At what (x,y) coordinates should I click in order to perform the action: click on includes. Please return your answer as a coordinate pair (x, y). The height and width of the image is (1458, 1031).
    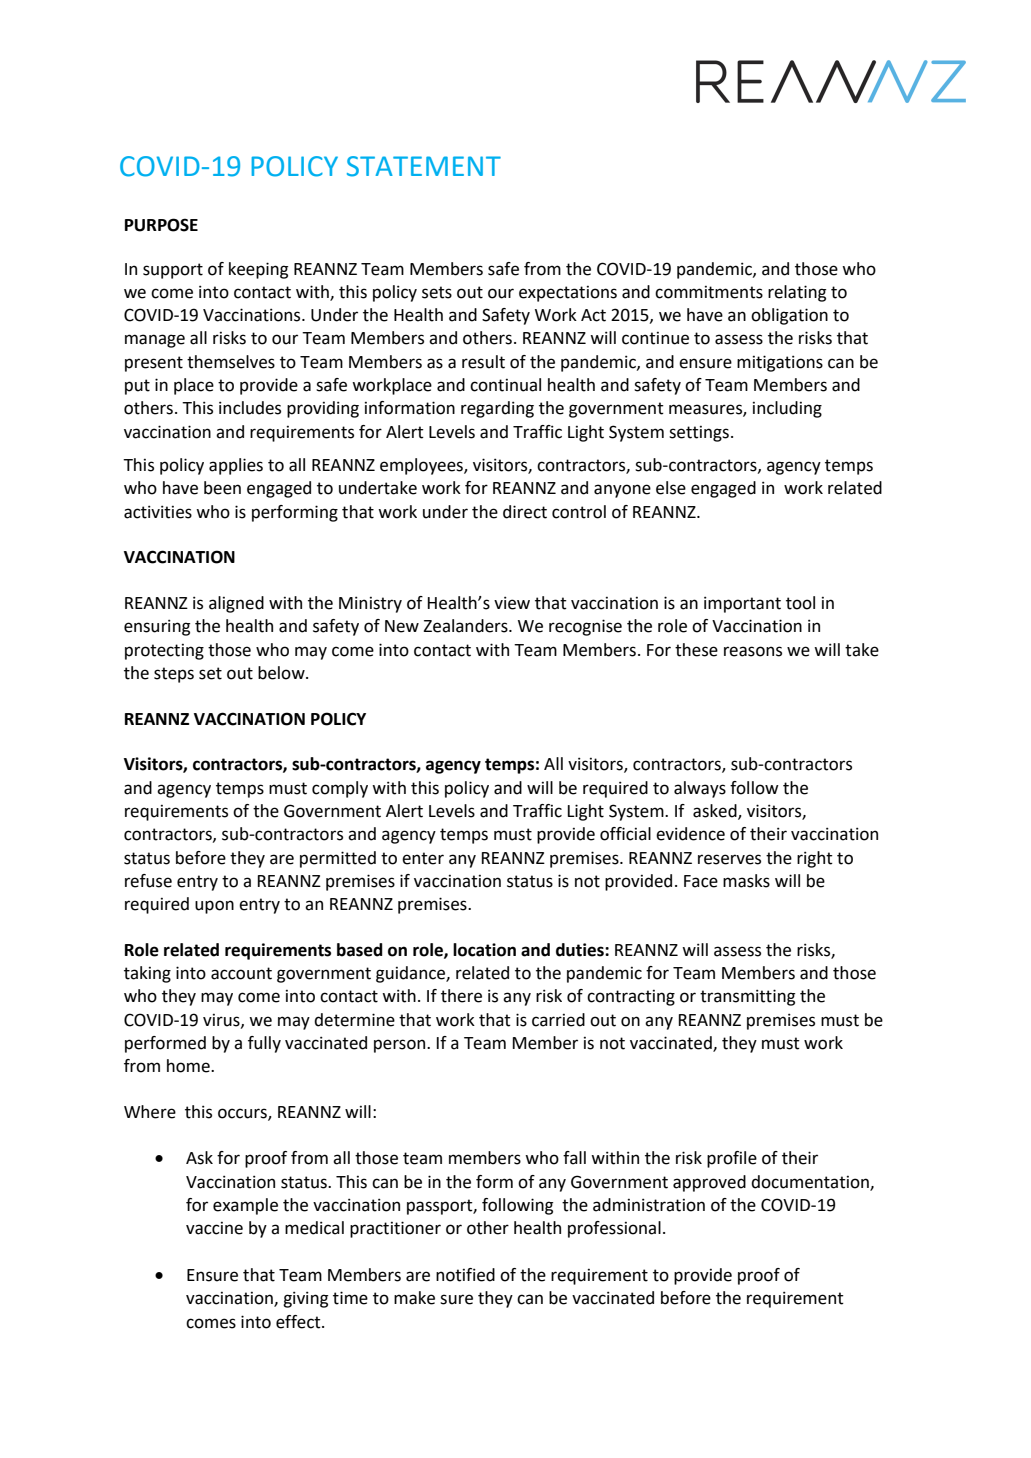
    Looking at the image, I should click on (250, 408).
